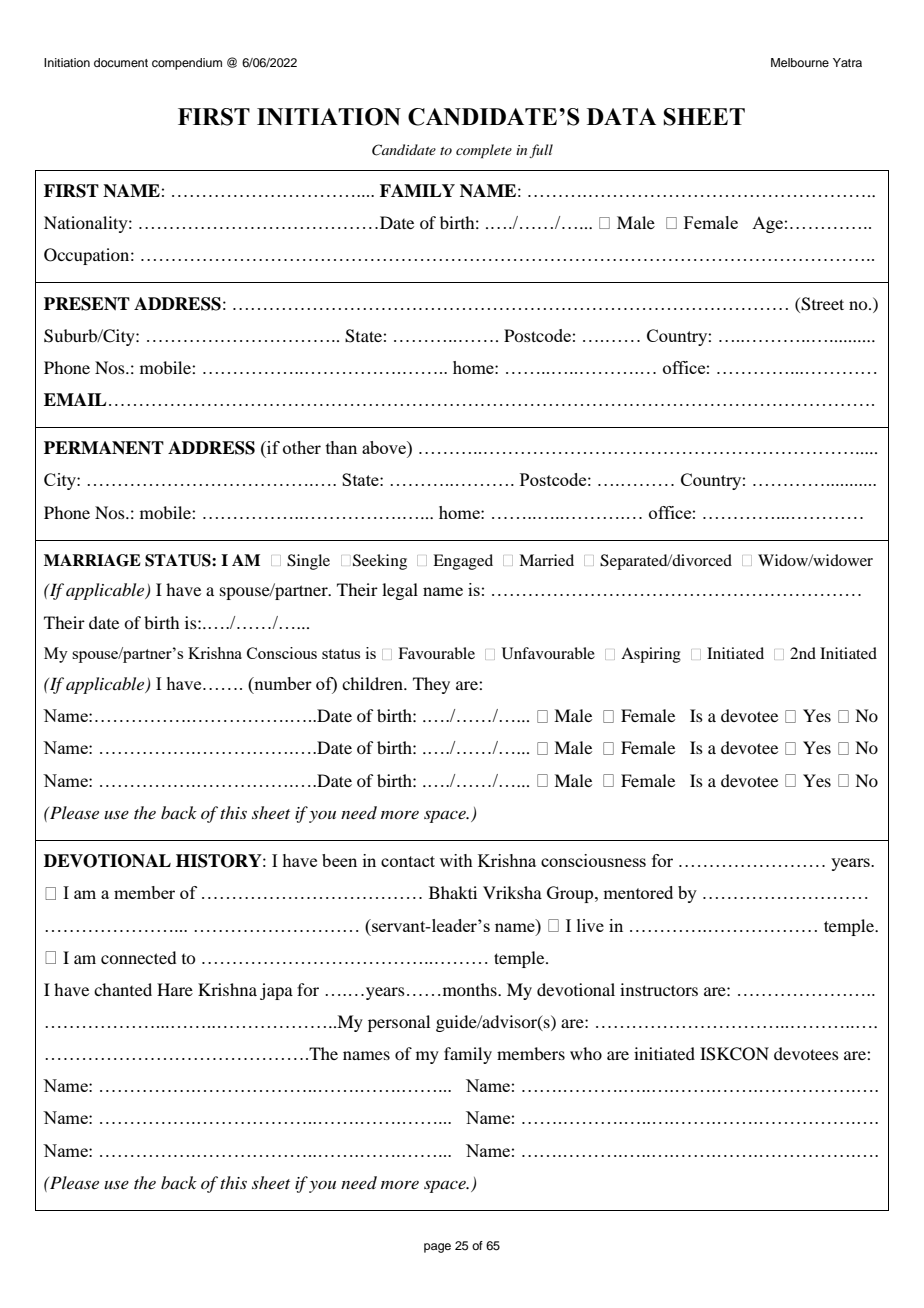 The width and height of the image is (924, 1308). I want to click on who, so click(586, 1053).
